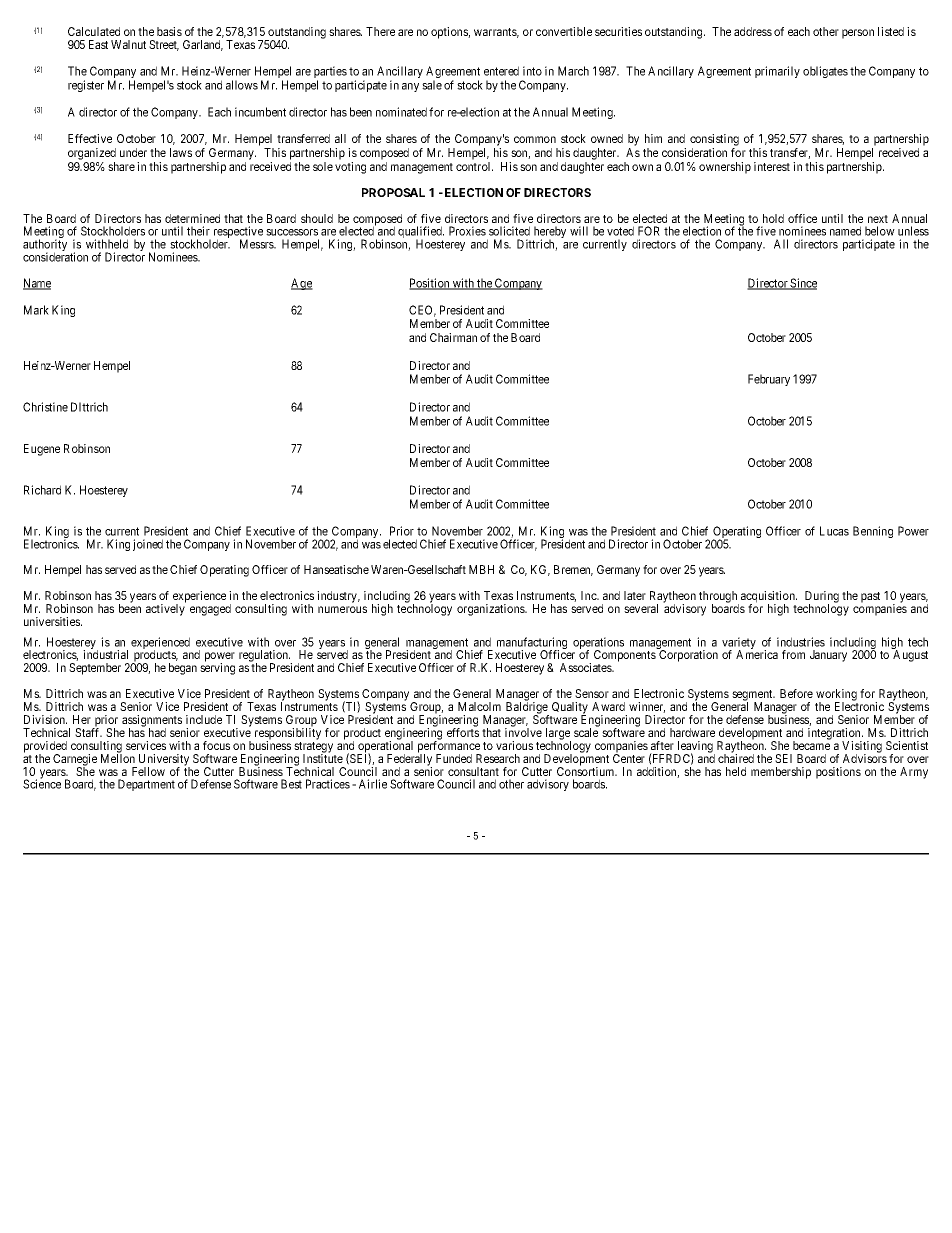 This image has width=952, height=1233. What do you see at coordinates (501, 71) in the image?
I see `entered` at bounding box center [501, 71].
